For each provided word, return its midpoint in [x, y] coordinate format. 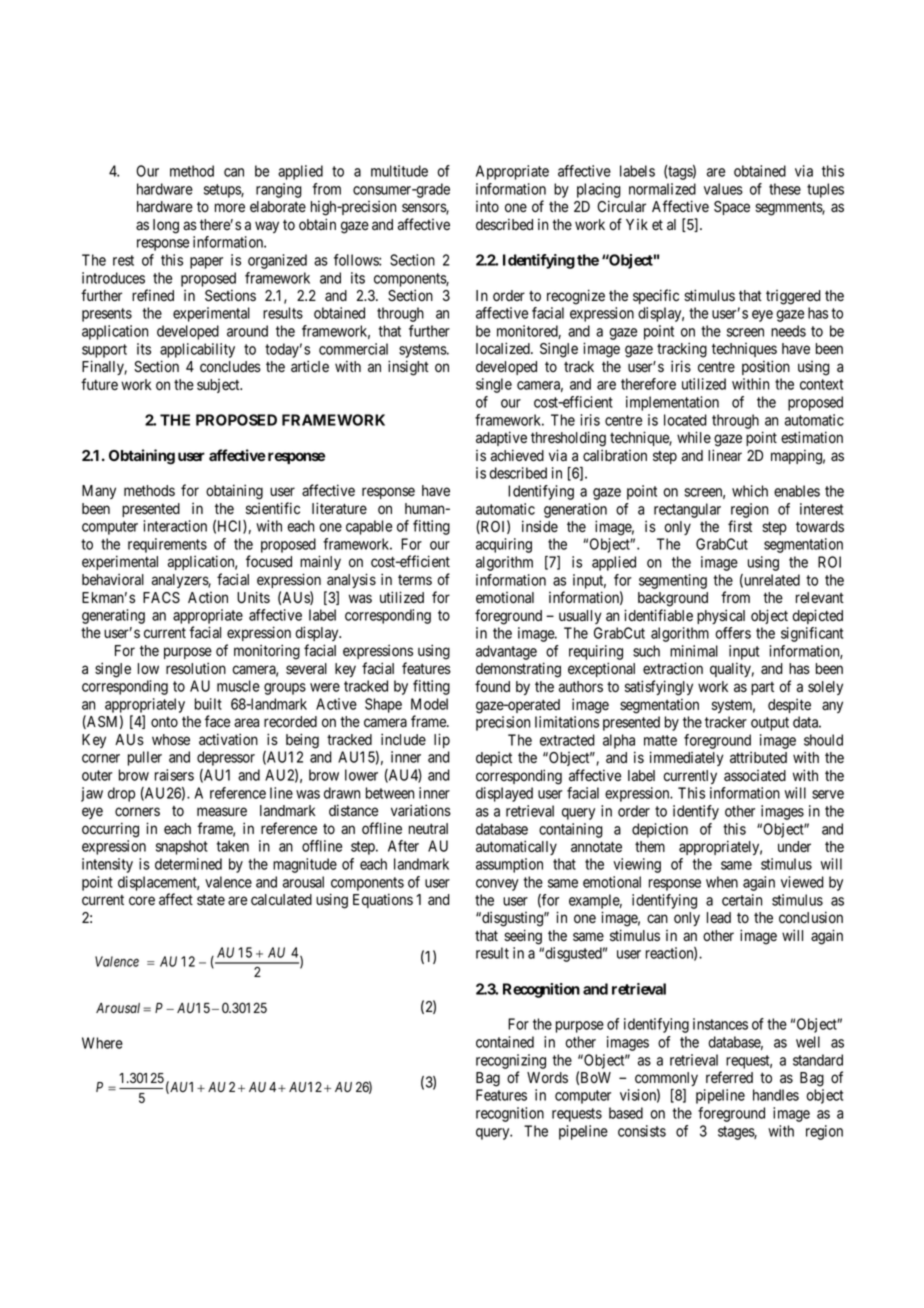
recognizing [511, 1061]
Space [732, 208]
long [166, 226]
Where [102, 1043]
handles [776, 1095]
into [487, 206]
